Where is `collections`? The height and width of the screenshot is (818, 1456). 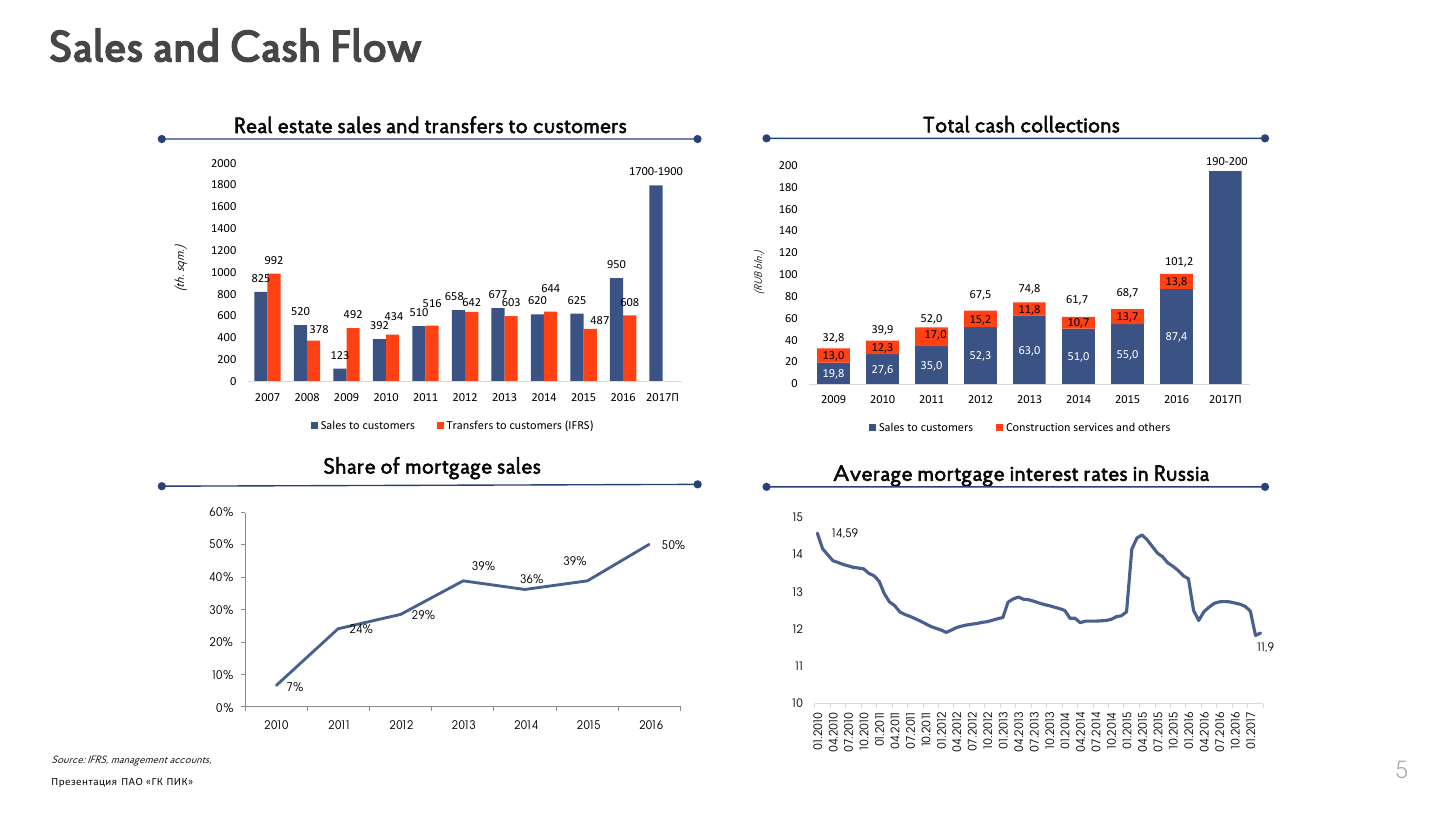 collections is located at coordinates (1070, 124).
